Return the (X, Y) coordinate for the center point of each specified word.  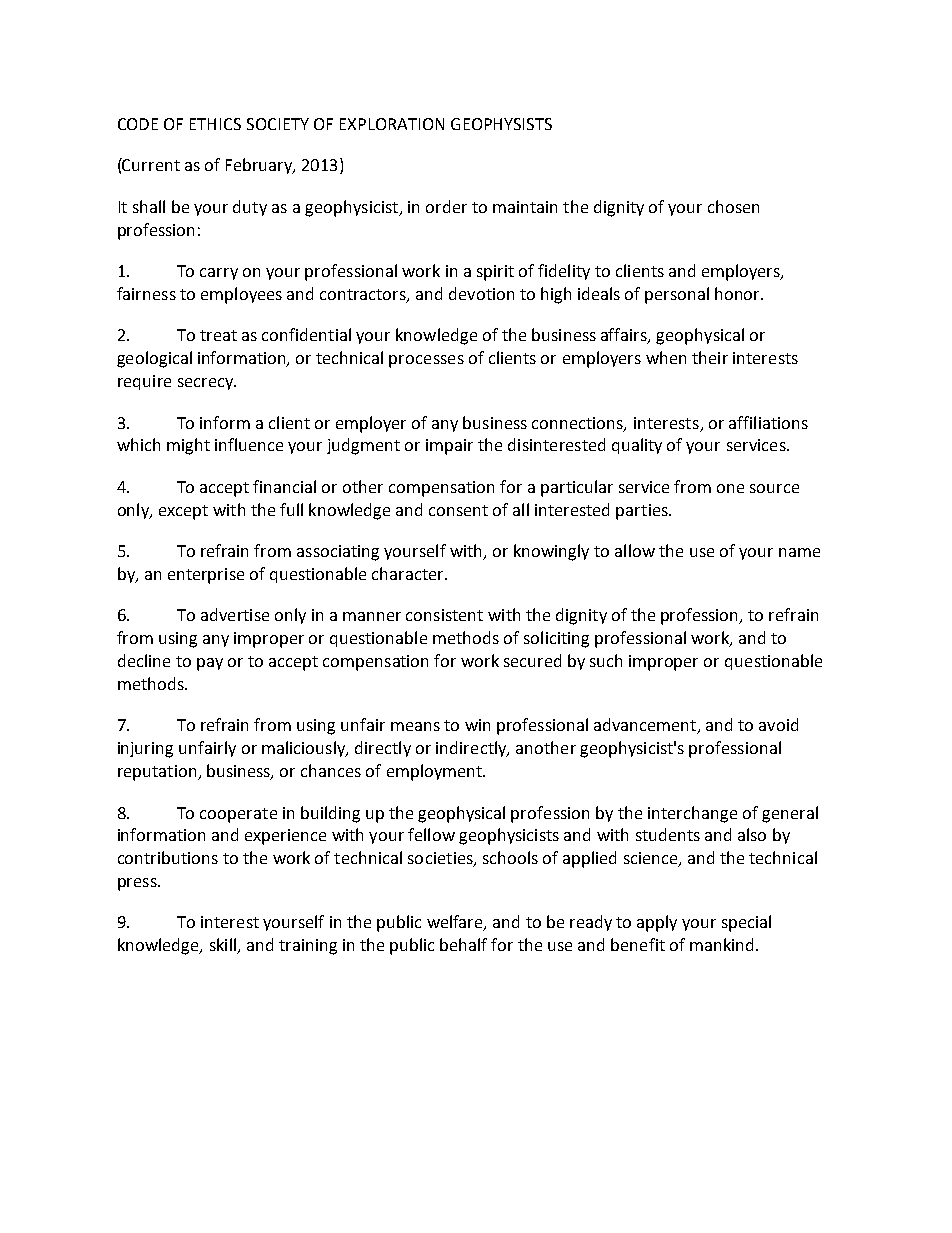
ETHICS (215, 124)
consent (458, 510)
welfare (456, 923)
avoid (778, 724)
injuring (145, 750)
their (710, 357)
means (415, 726)
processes (426, 361)
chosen (733, 206)
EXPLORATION (392, 124)
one (730, 488)
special (746, 923)
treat (218, 335)
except (183, 512)
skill (224, 946)
